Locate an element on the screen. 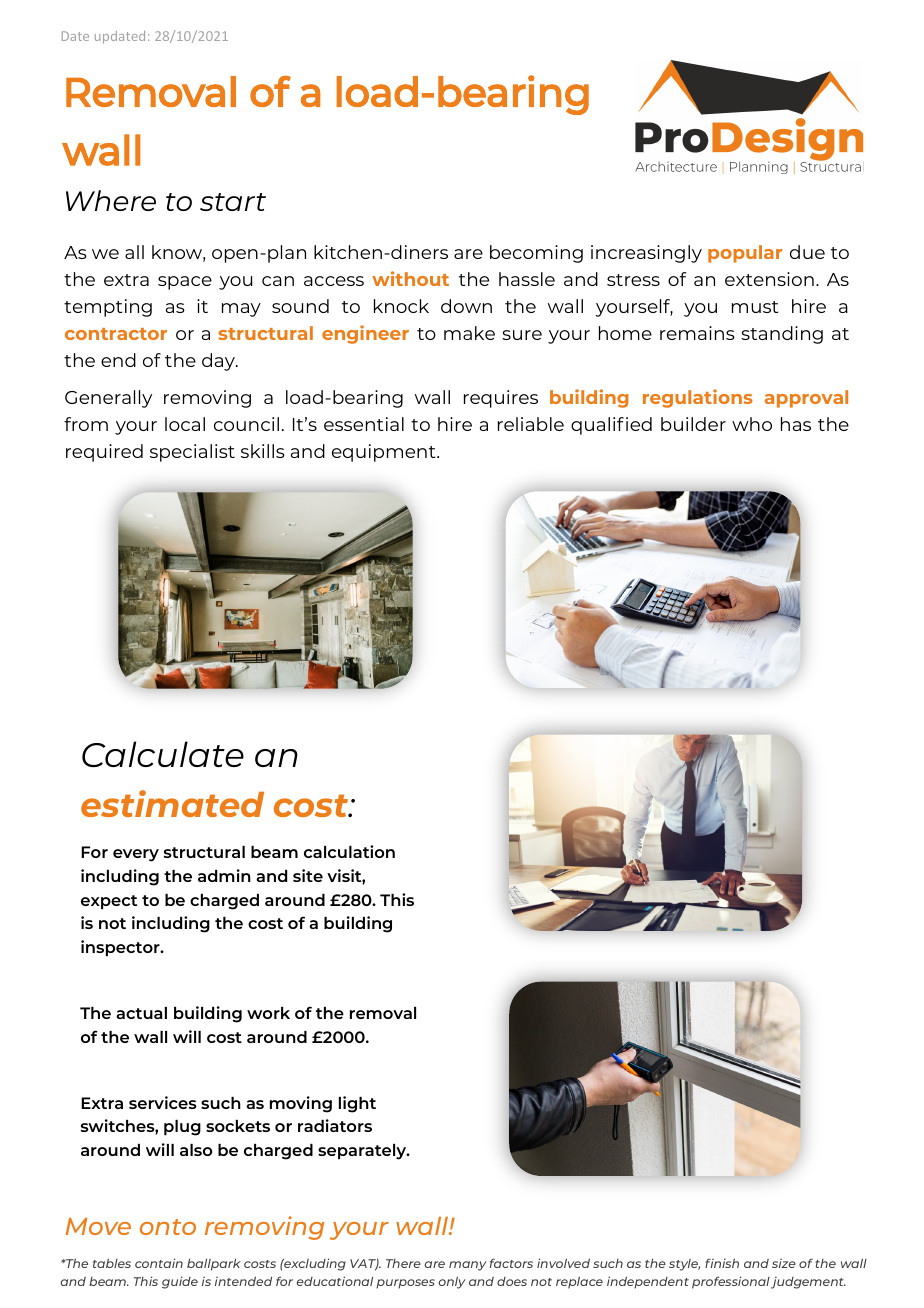 This screenshot has height=1308, width=924. every is located at coordinates (136, 855).
